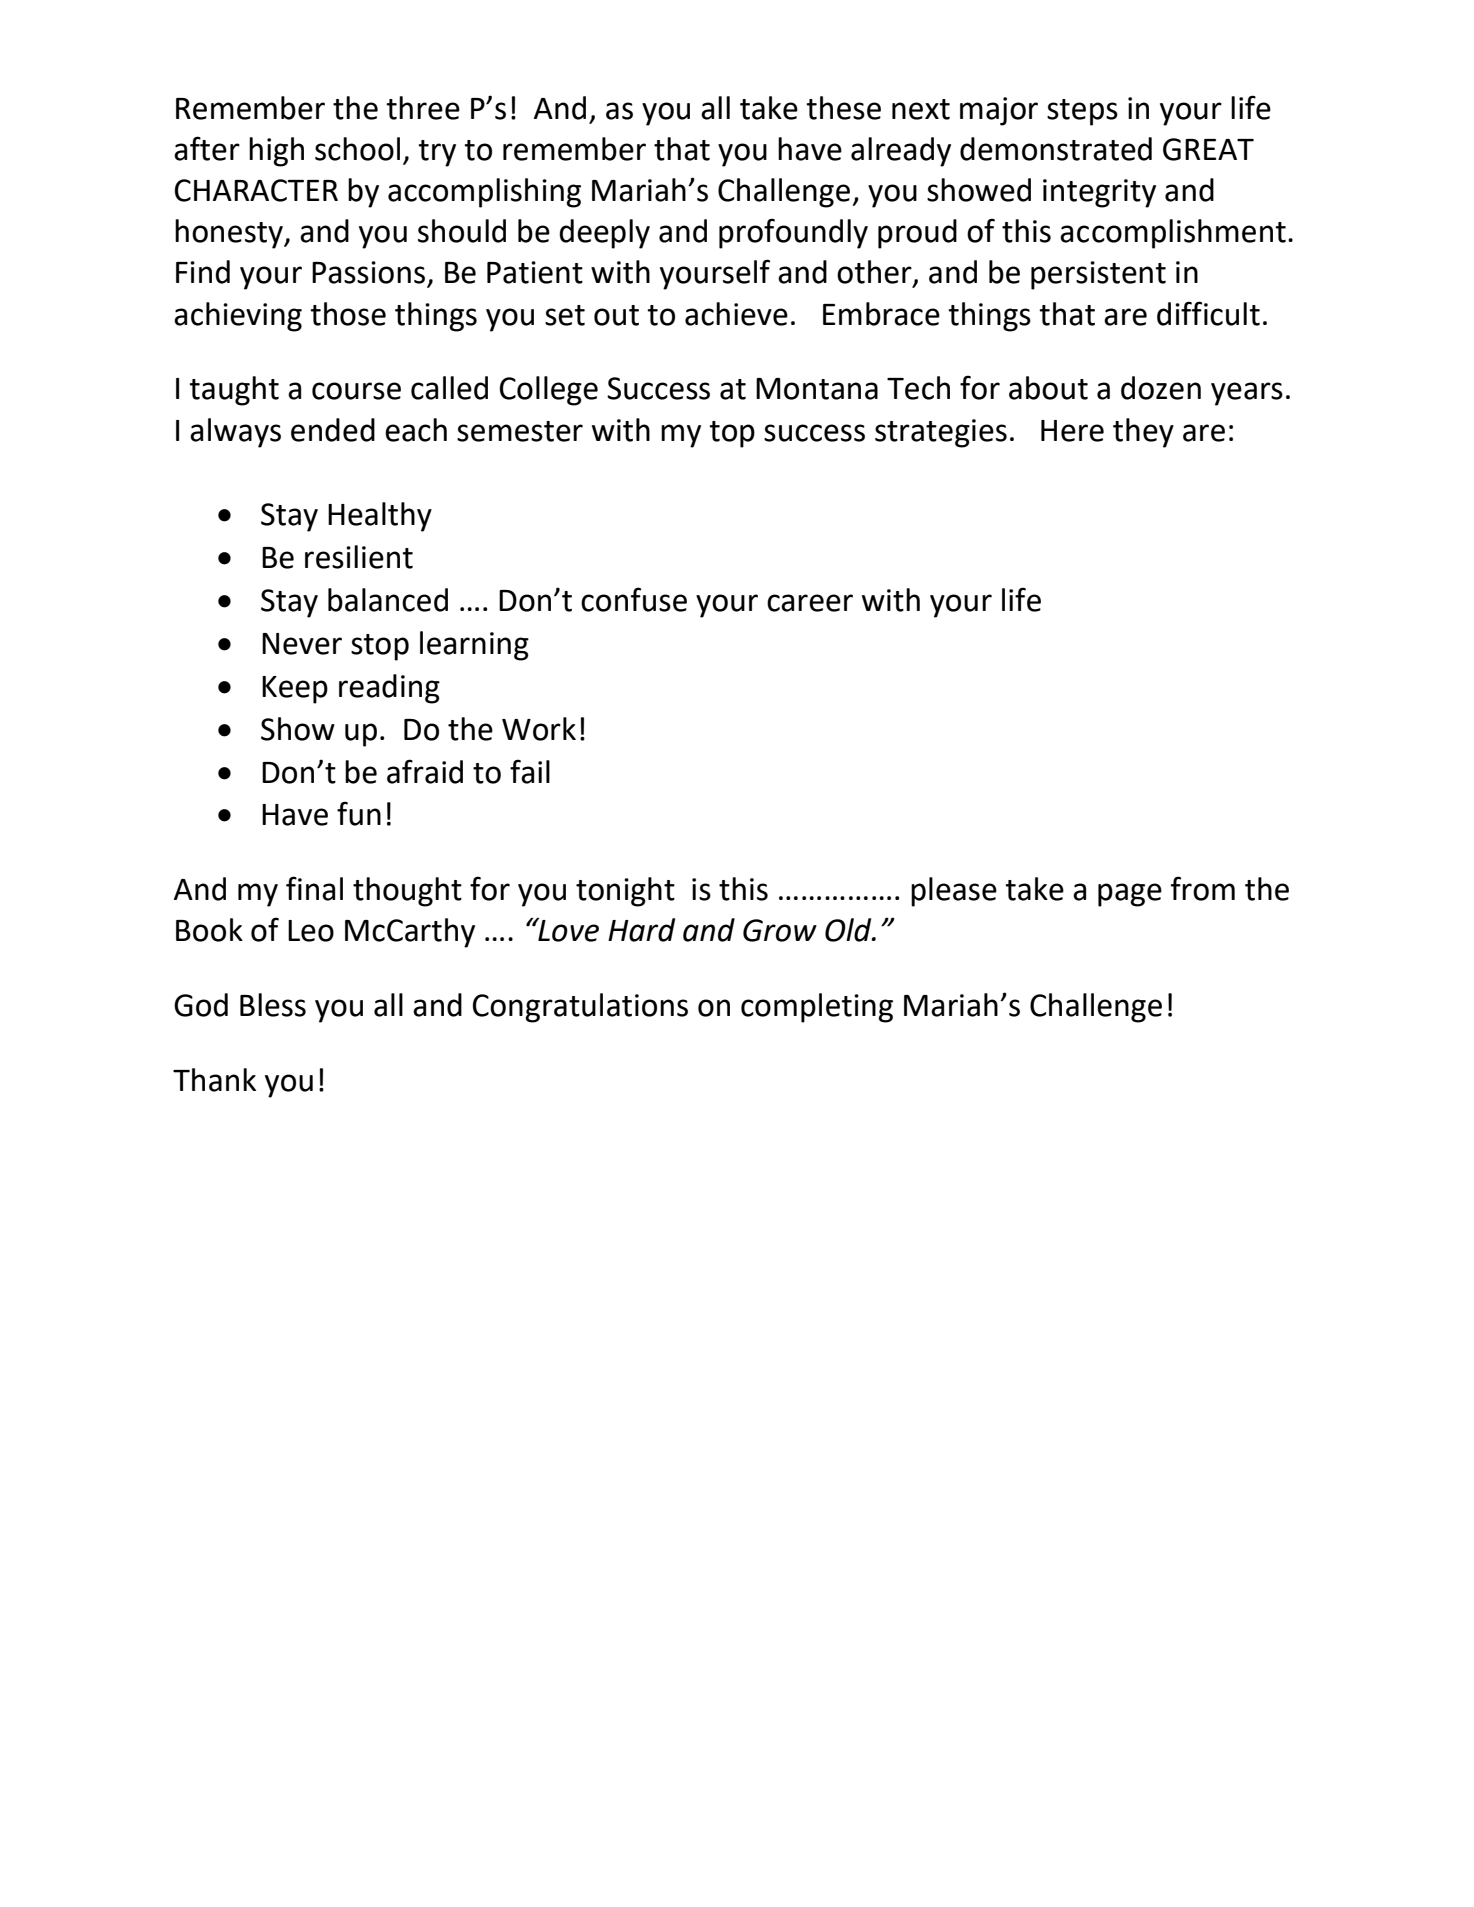 This document has height=1907, width=1474. Describe the element at coordinates (843, 108) in the document. I see `these` at that location.
